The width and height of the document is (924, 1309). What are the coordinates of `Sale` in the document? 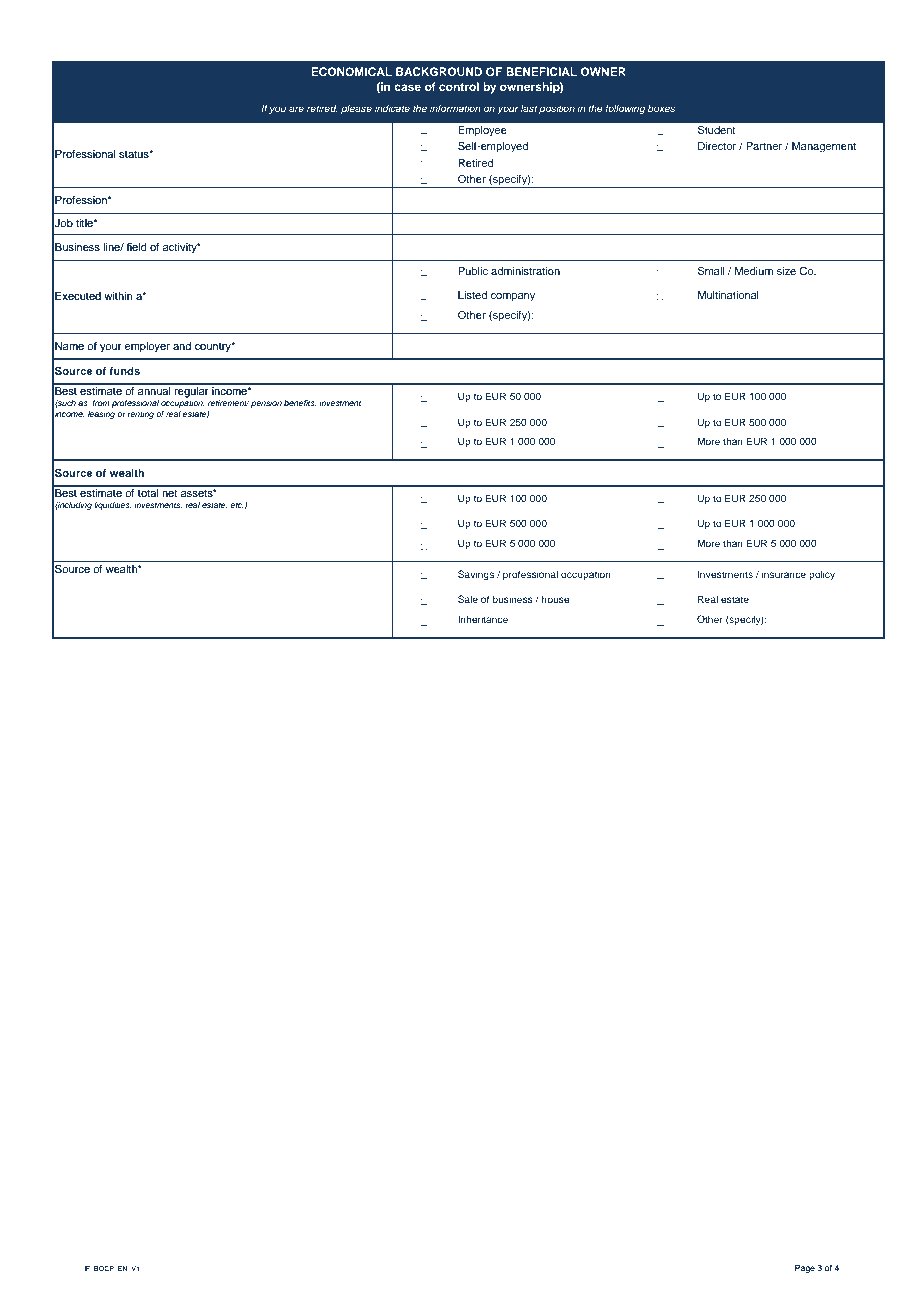 It's located at (468, 599).
